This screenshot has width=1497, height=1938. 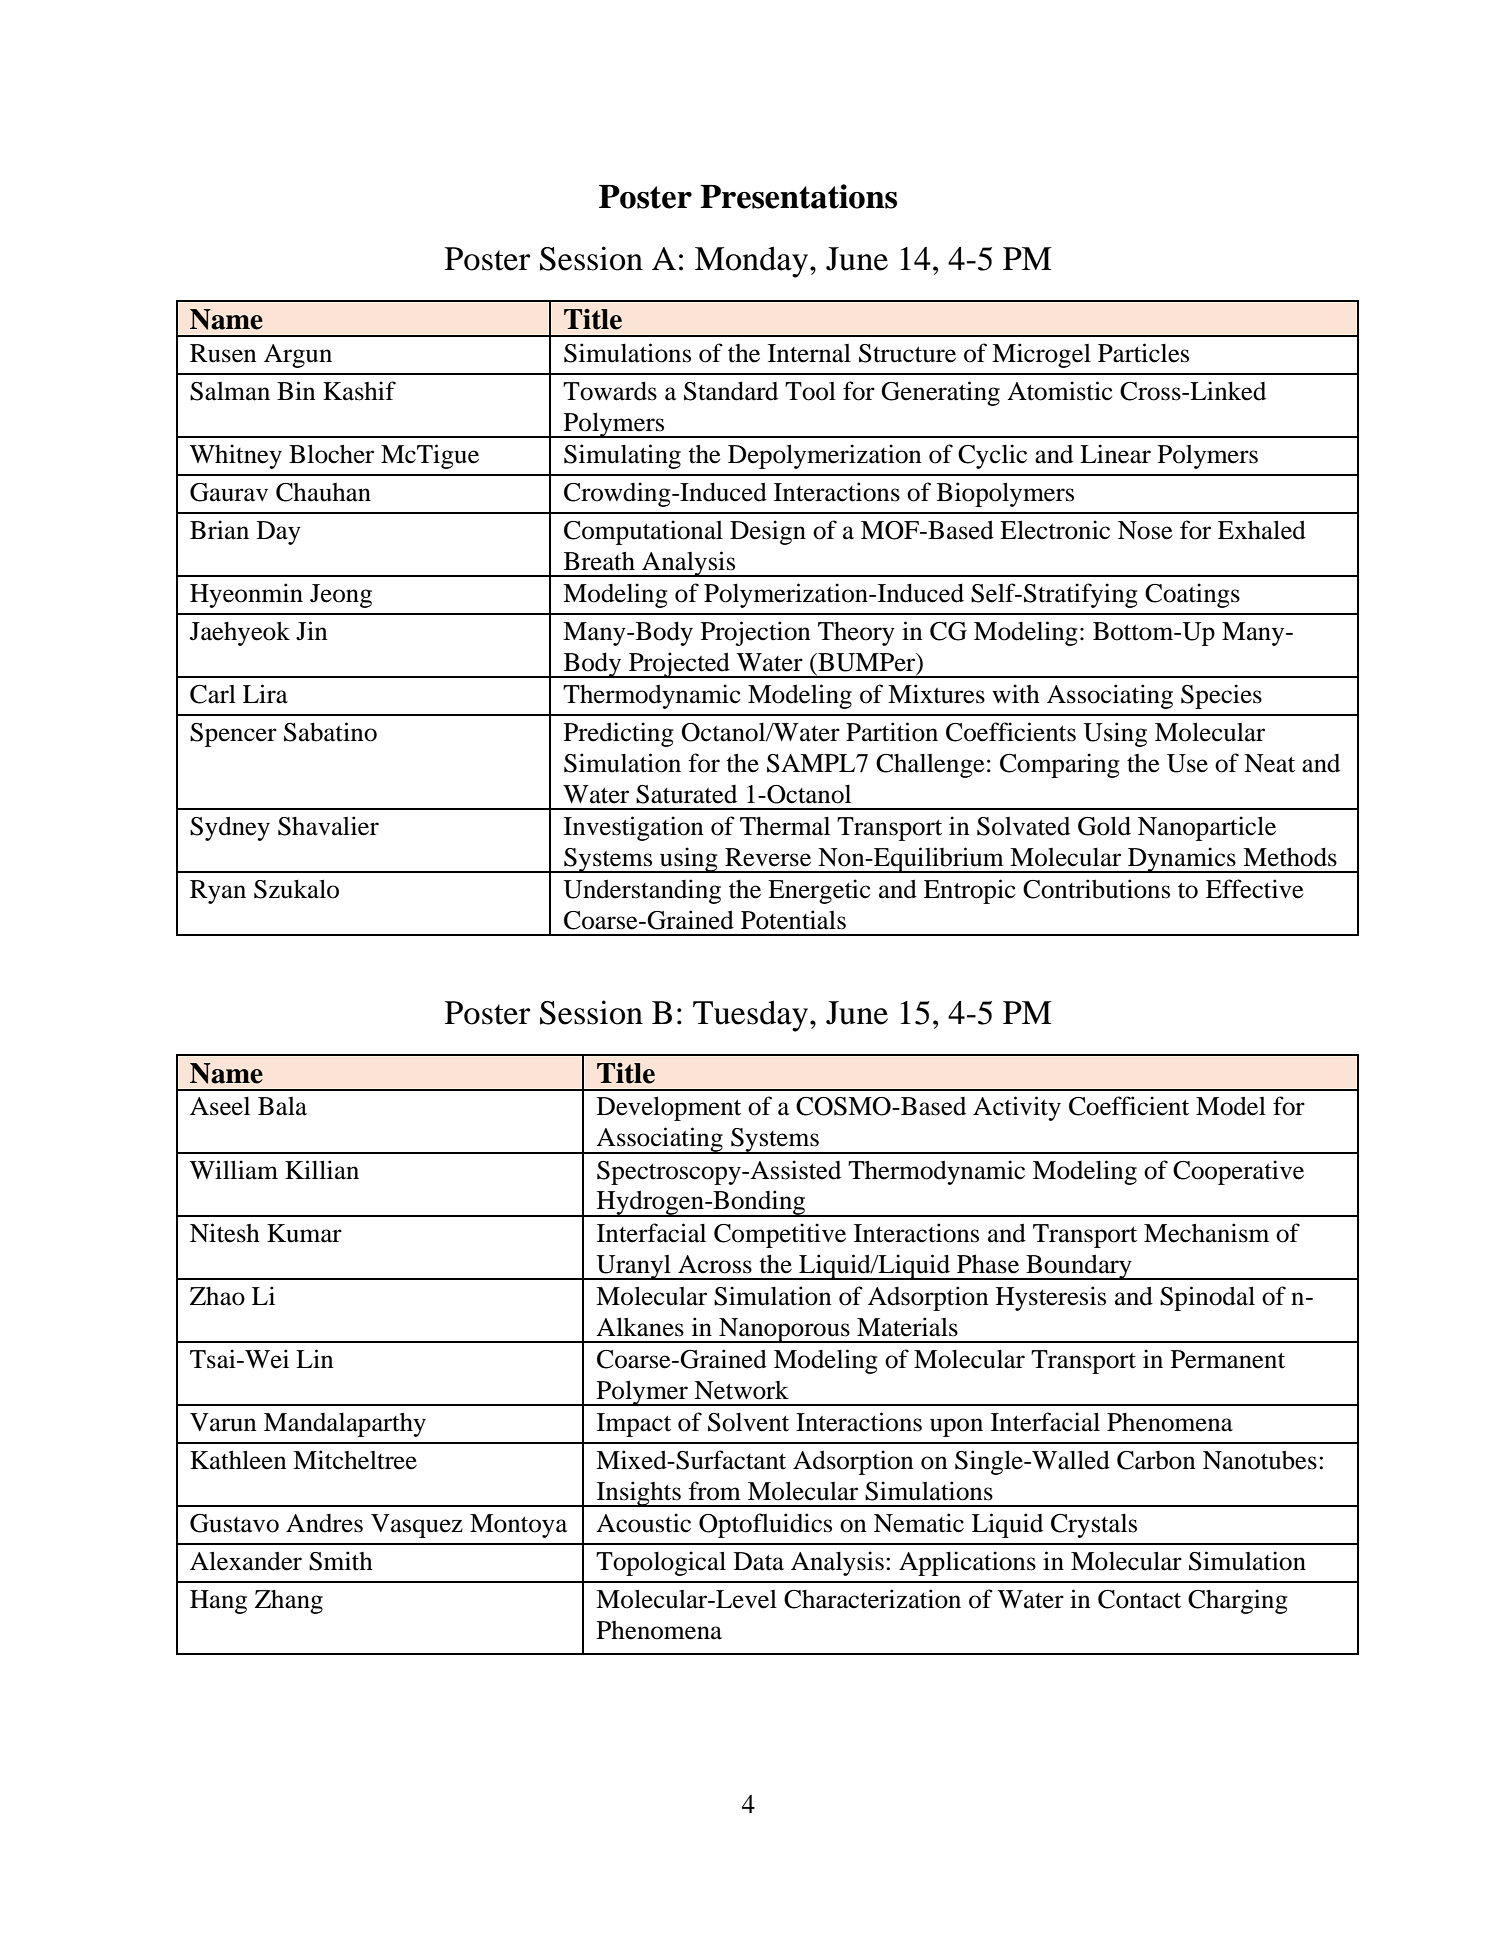 I want to click on Dynamics, so click(x=1182, y=860).
